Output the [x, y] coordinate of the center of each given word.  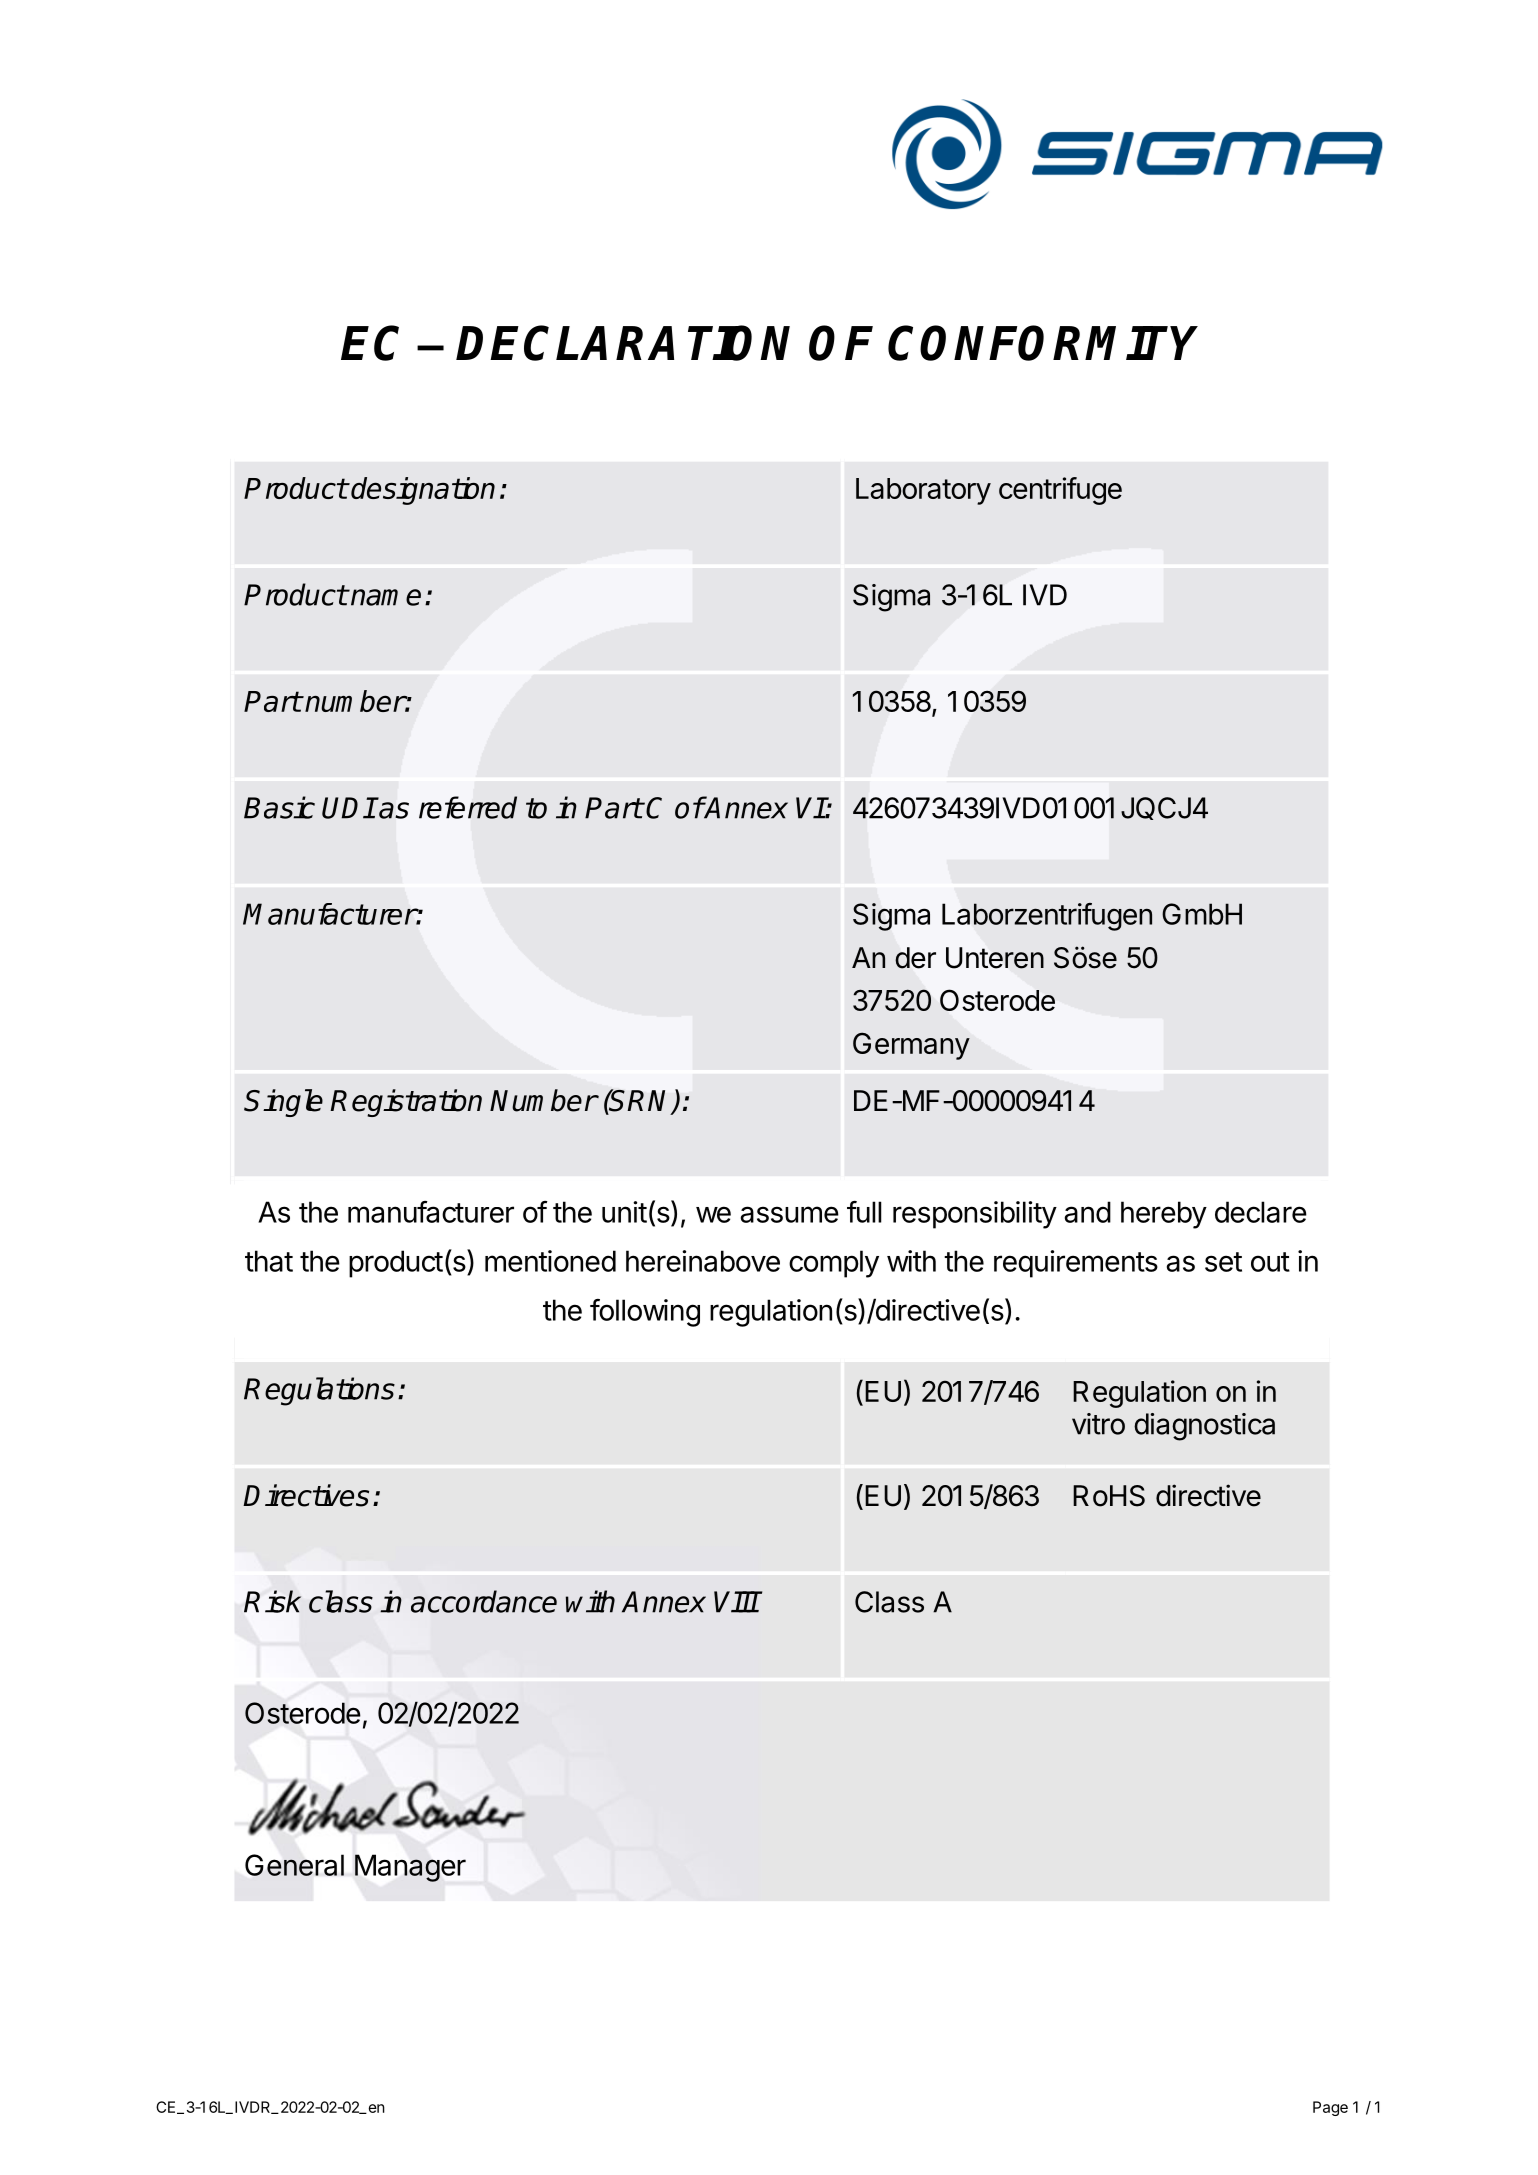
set [1223, 1262]
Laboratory [923, 491]
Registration [406, 1103]
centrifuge [1060, 491]
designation [423, 491]
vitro [1098, 1424]
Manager [410, 1868]
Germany [911, 1046]
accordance [484, 1601]
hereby [1164, 1215]
